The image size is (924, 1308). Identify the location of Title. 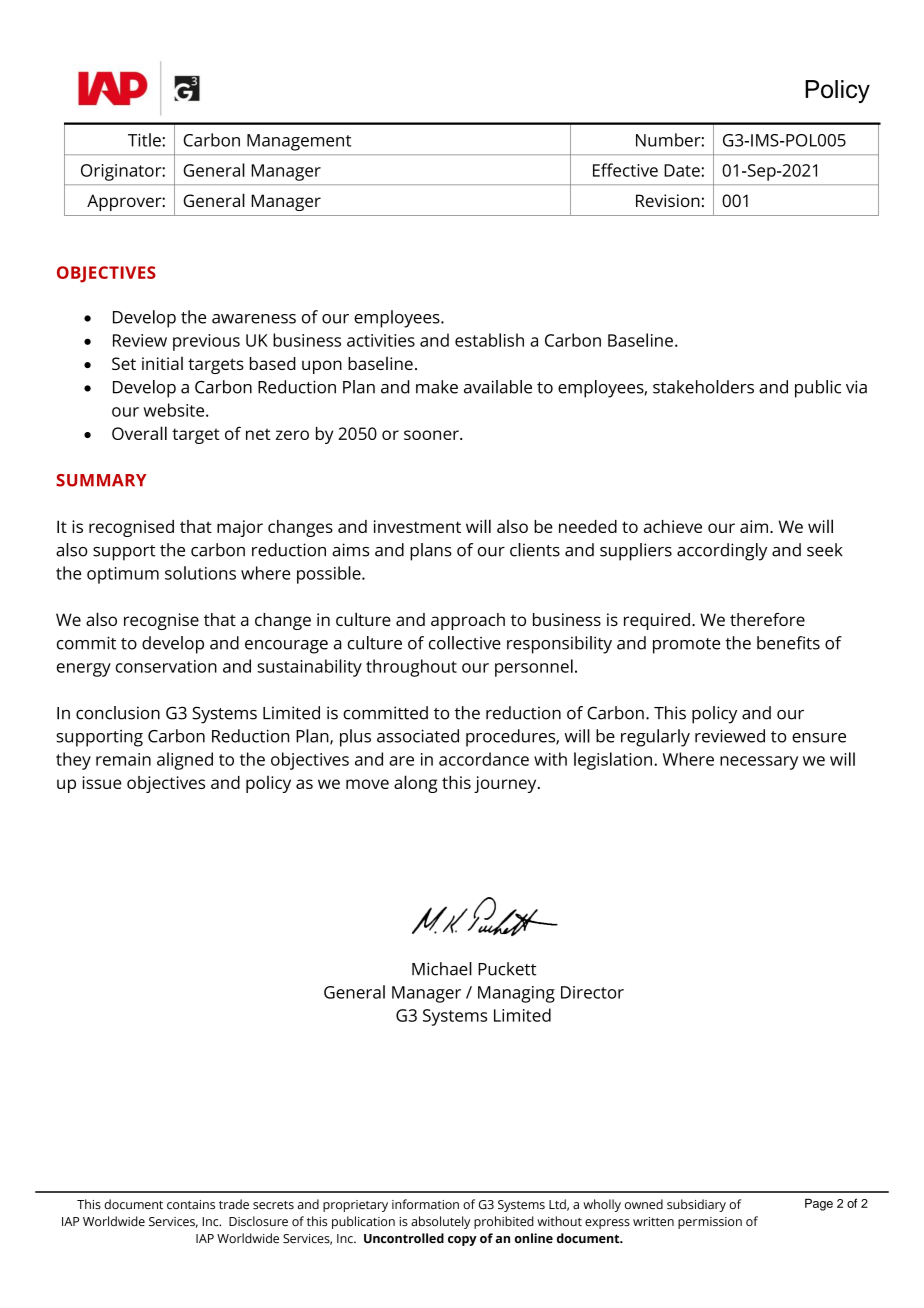
(145, 140).
